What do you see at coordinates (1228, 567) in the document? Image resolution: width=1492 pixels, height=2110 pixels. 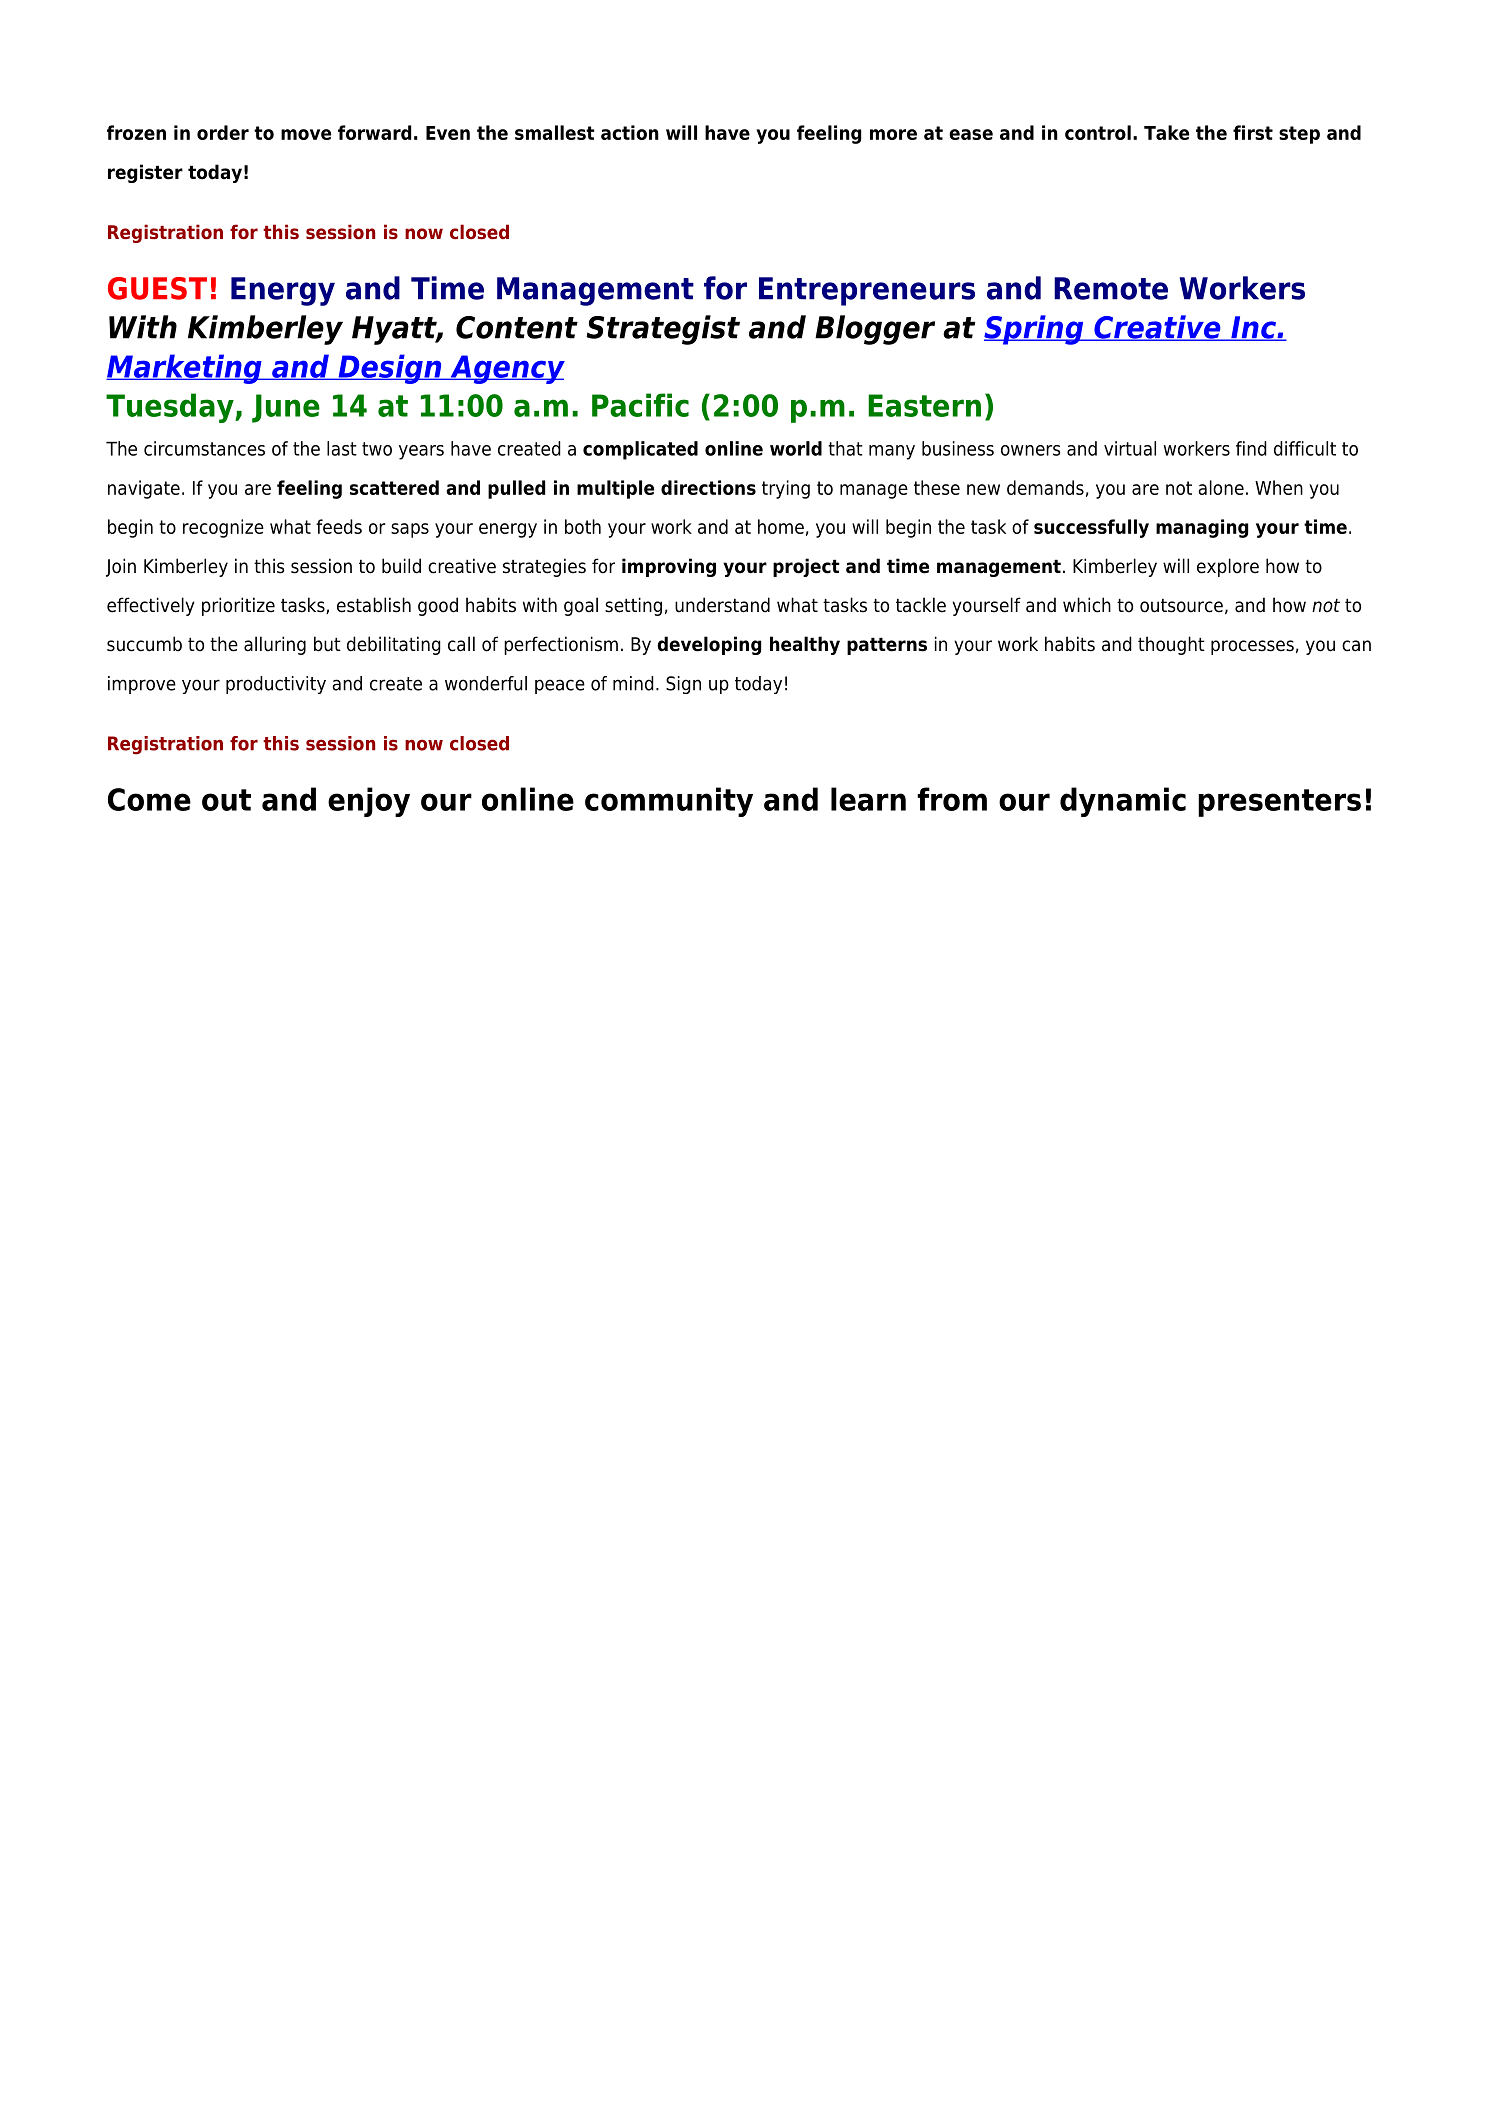 I see `explore` at bounding box center [1228, 567].
